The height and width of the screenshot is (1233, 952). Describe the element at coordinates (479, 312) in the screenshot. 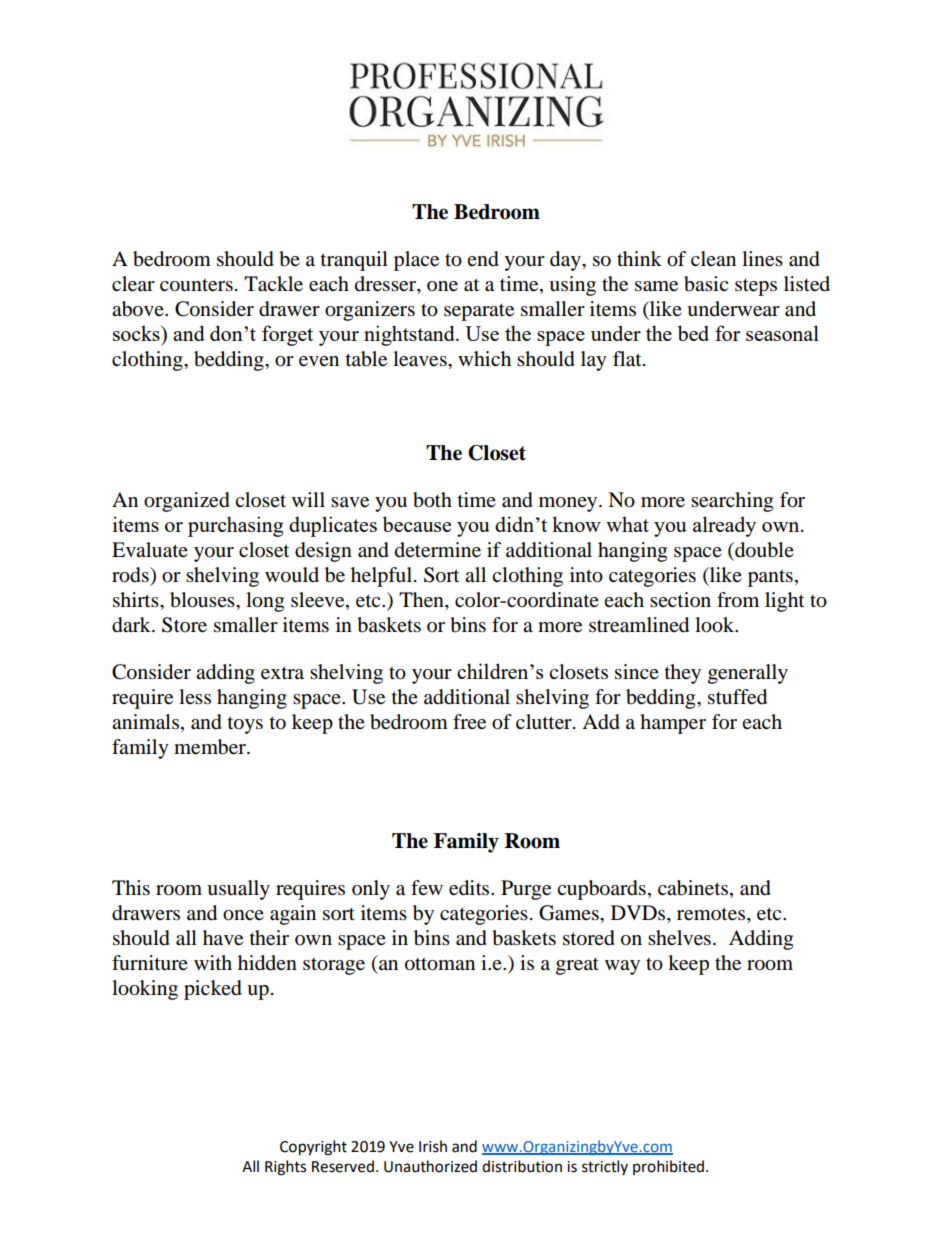

I see `separate` at that location.
